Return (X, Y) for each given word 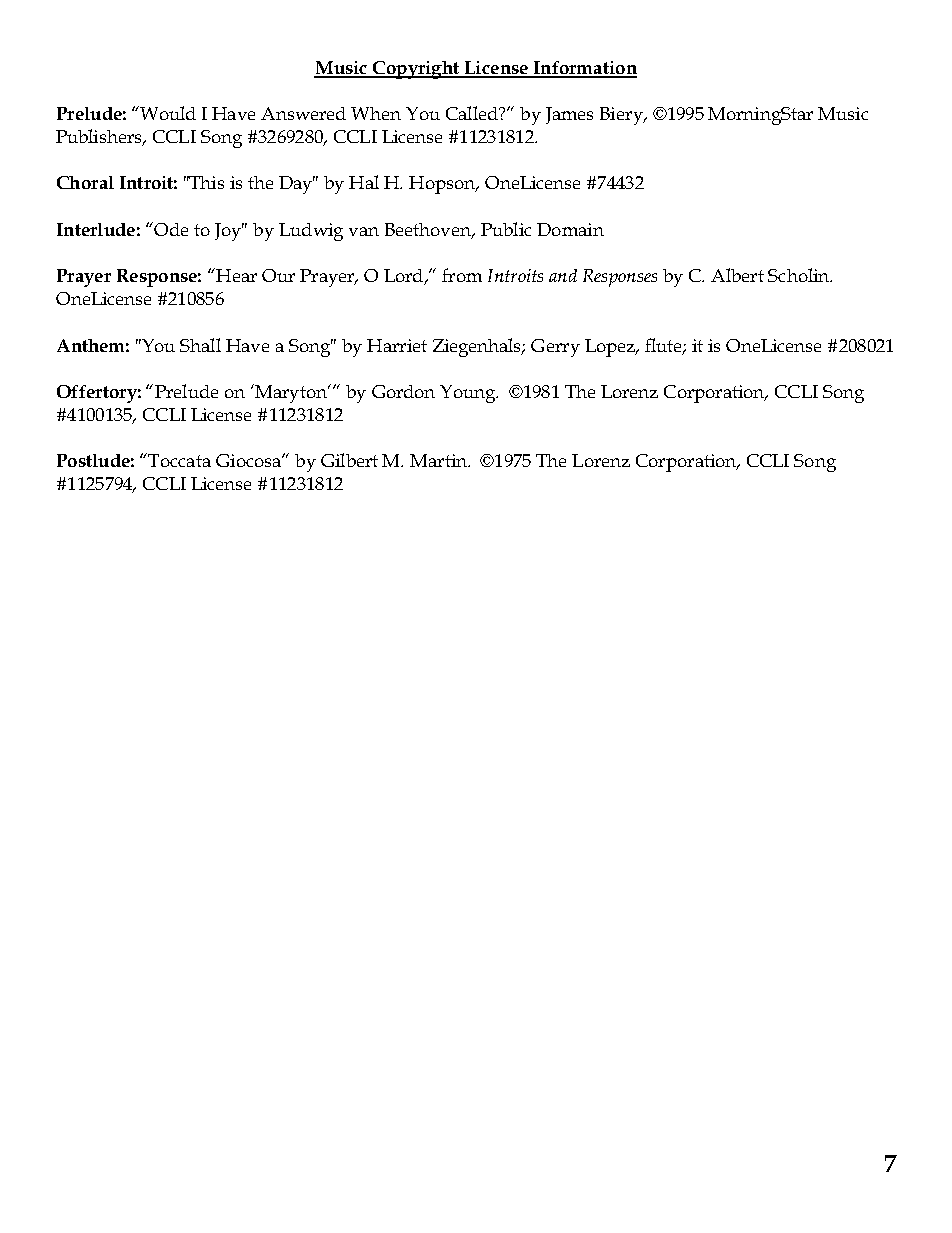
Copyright (416, 70)
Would (167, 113)
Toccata (178, 460)
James (569, 115)
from (462, 275)
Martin (440, 460)
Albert (737, 275)
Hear (235, 275)
